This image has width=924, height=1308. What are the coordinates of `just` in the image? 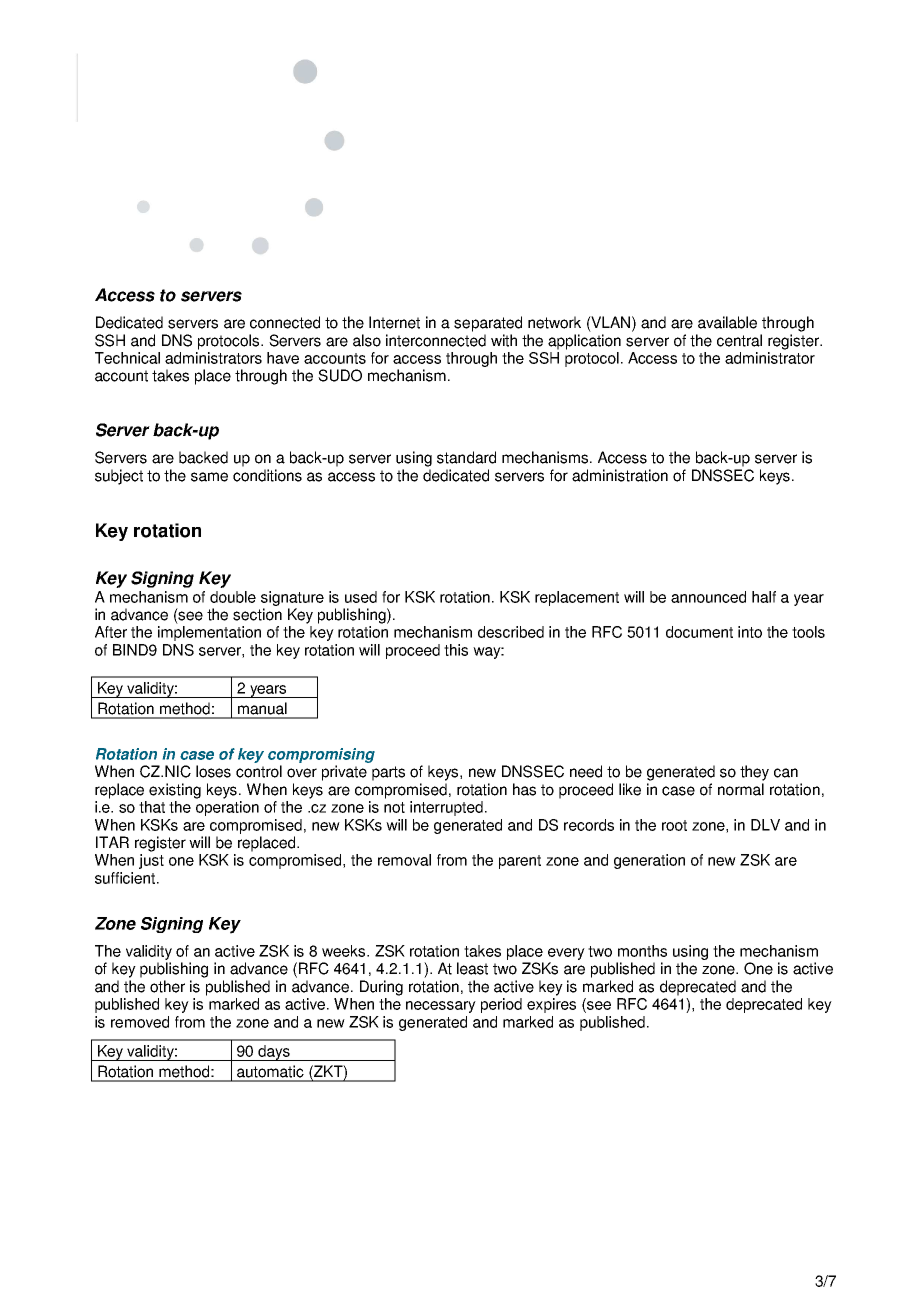 It's located at (151, 861).
